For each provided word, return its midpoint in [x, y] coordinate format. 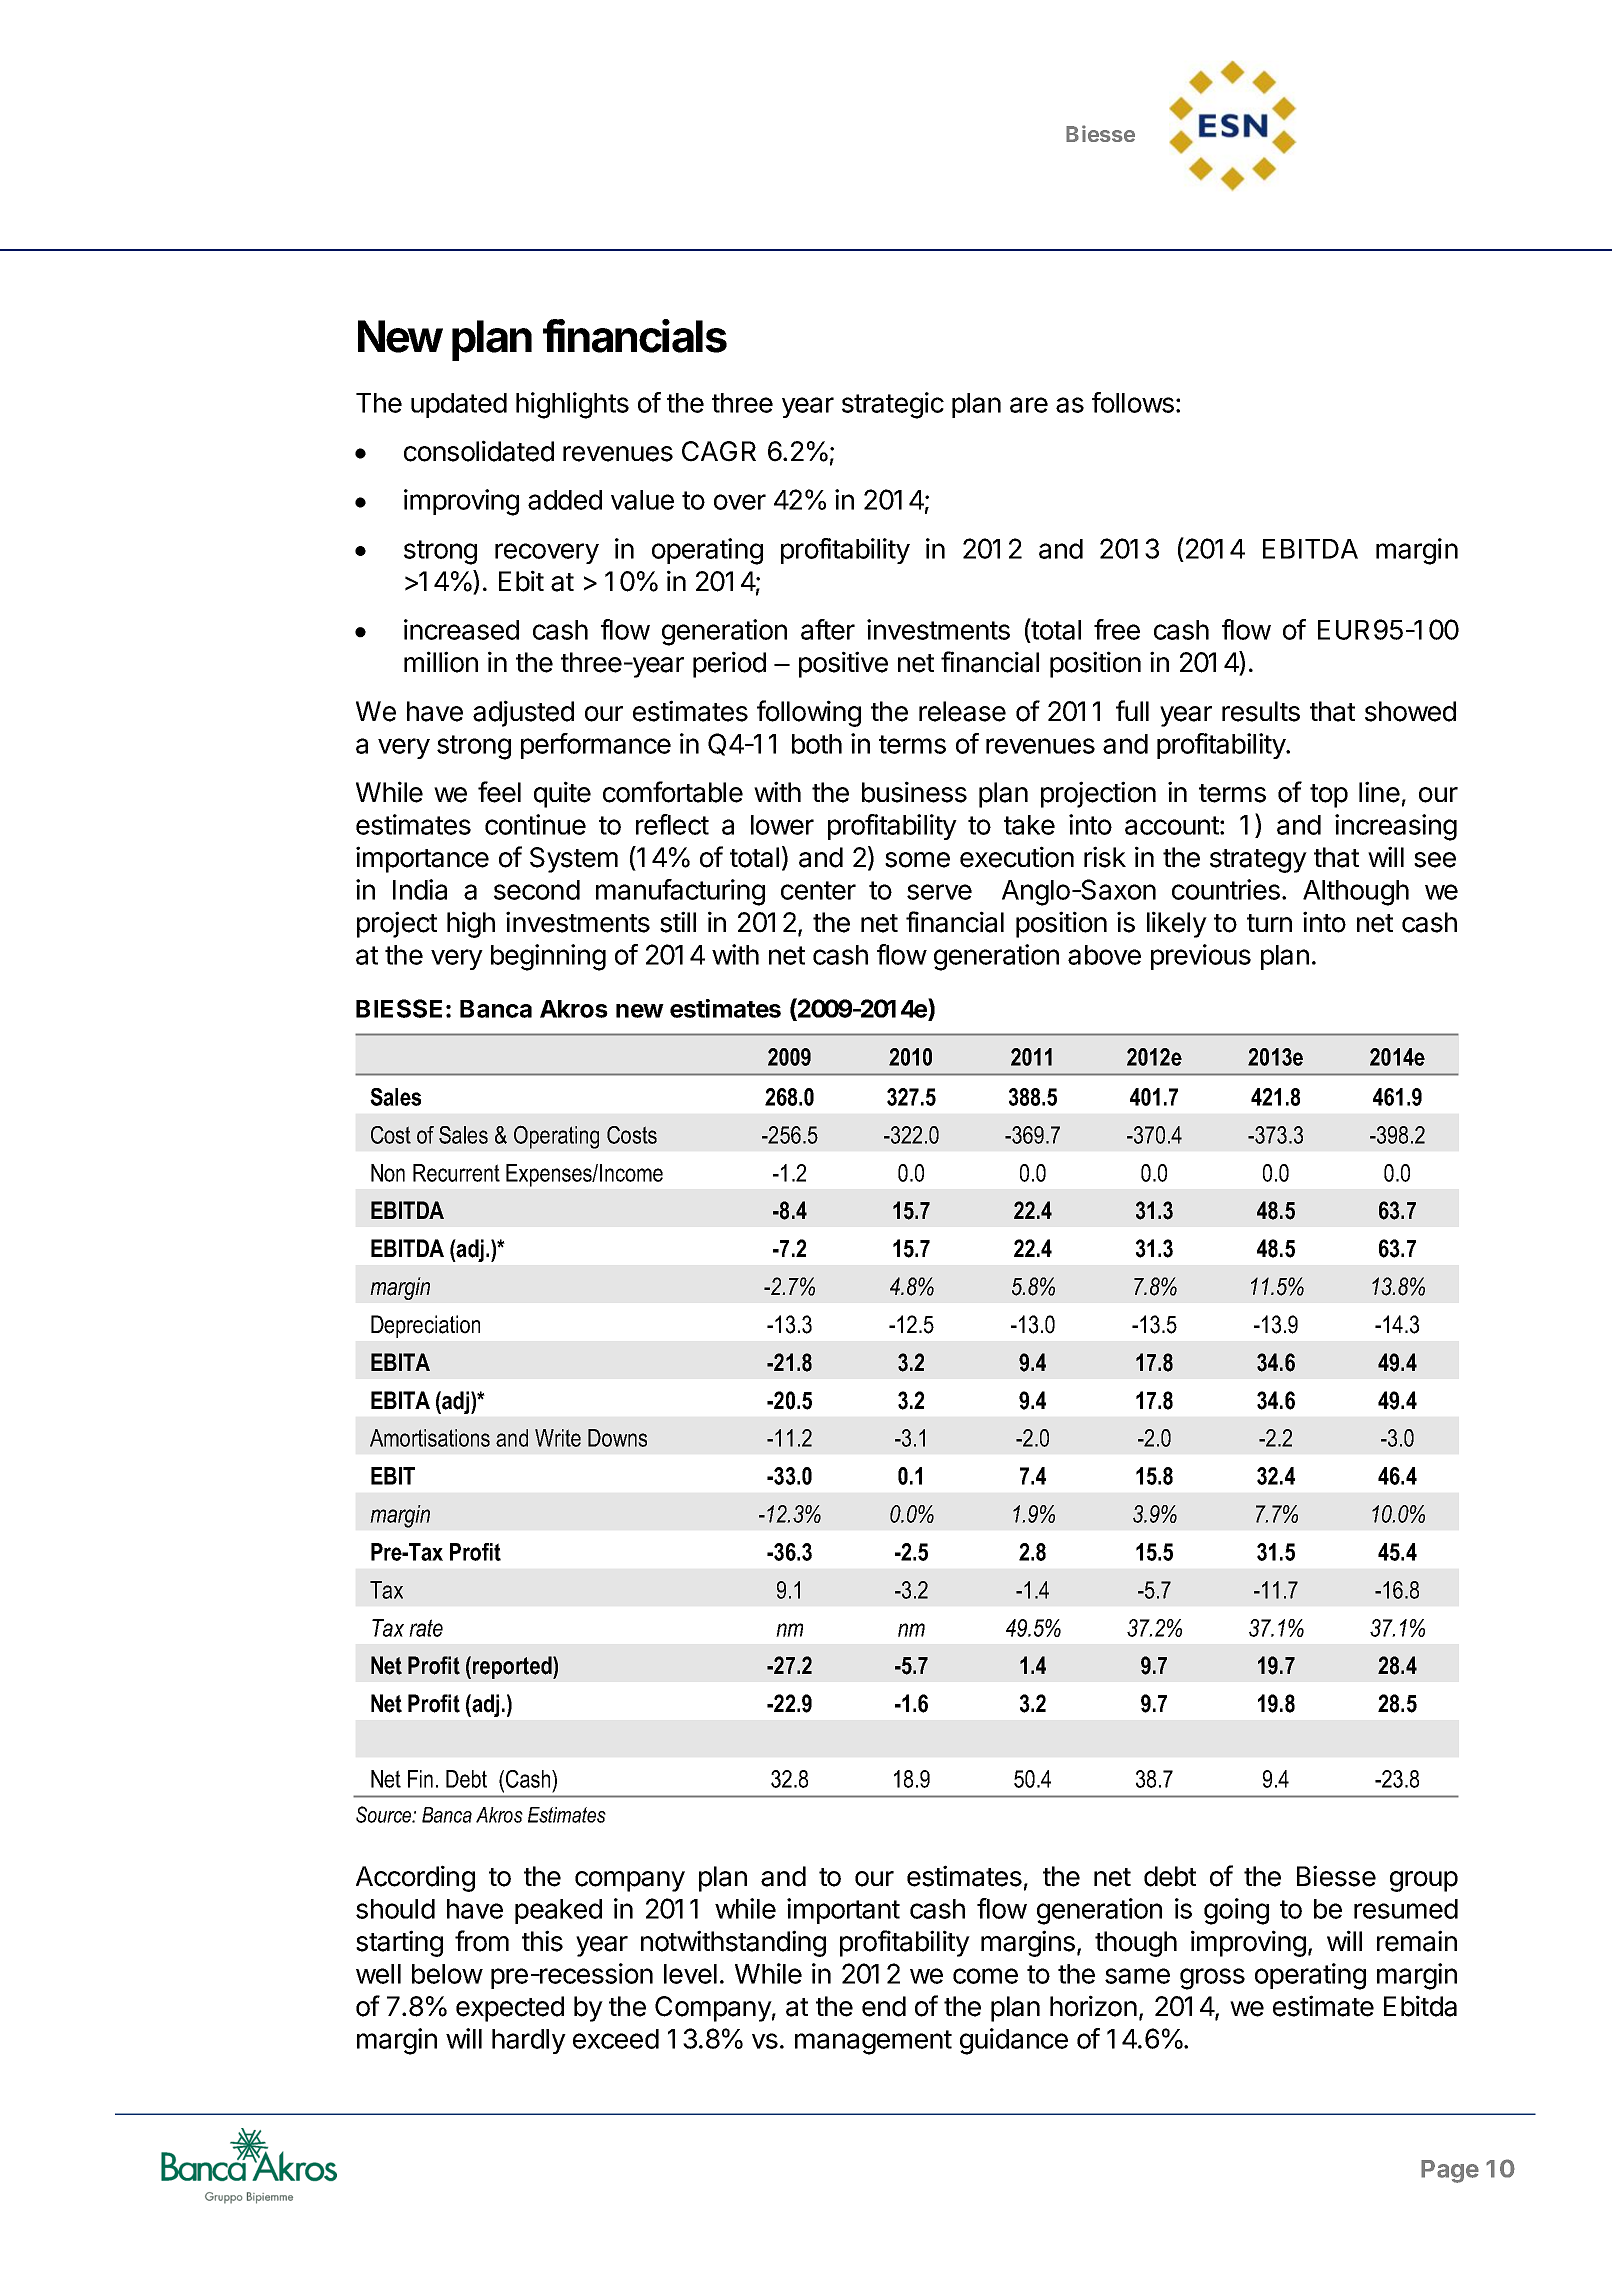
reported [513, 1667]
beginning [548, 957]
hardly [529, 2041]
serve [939, 892]
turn [1269, 923]
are [1029, 405]
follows [1133, 402]
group [1424, 1881]
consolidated [479, 451]
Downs [617, 1438]
